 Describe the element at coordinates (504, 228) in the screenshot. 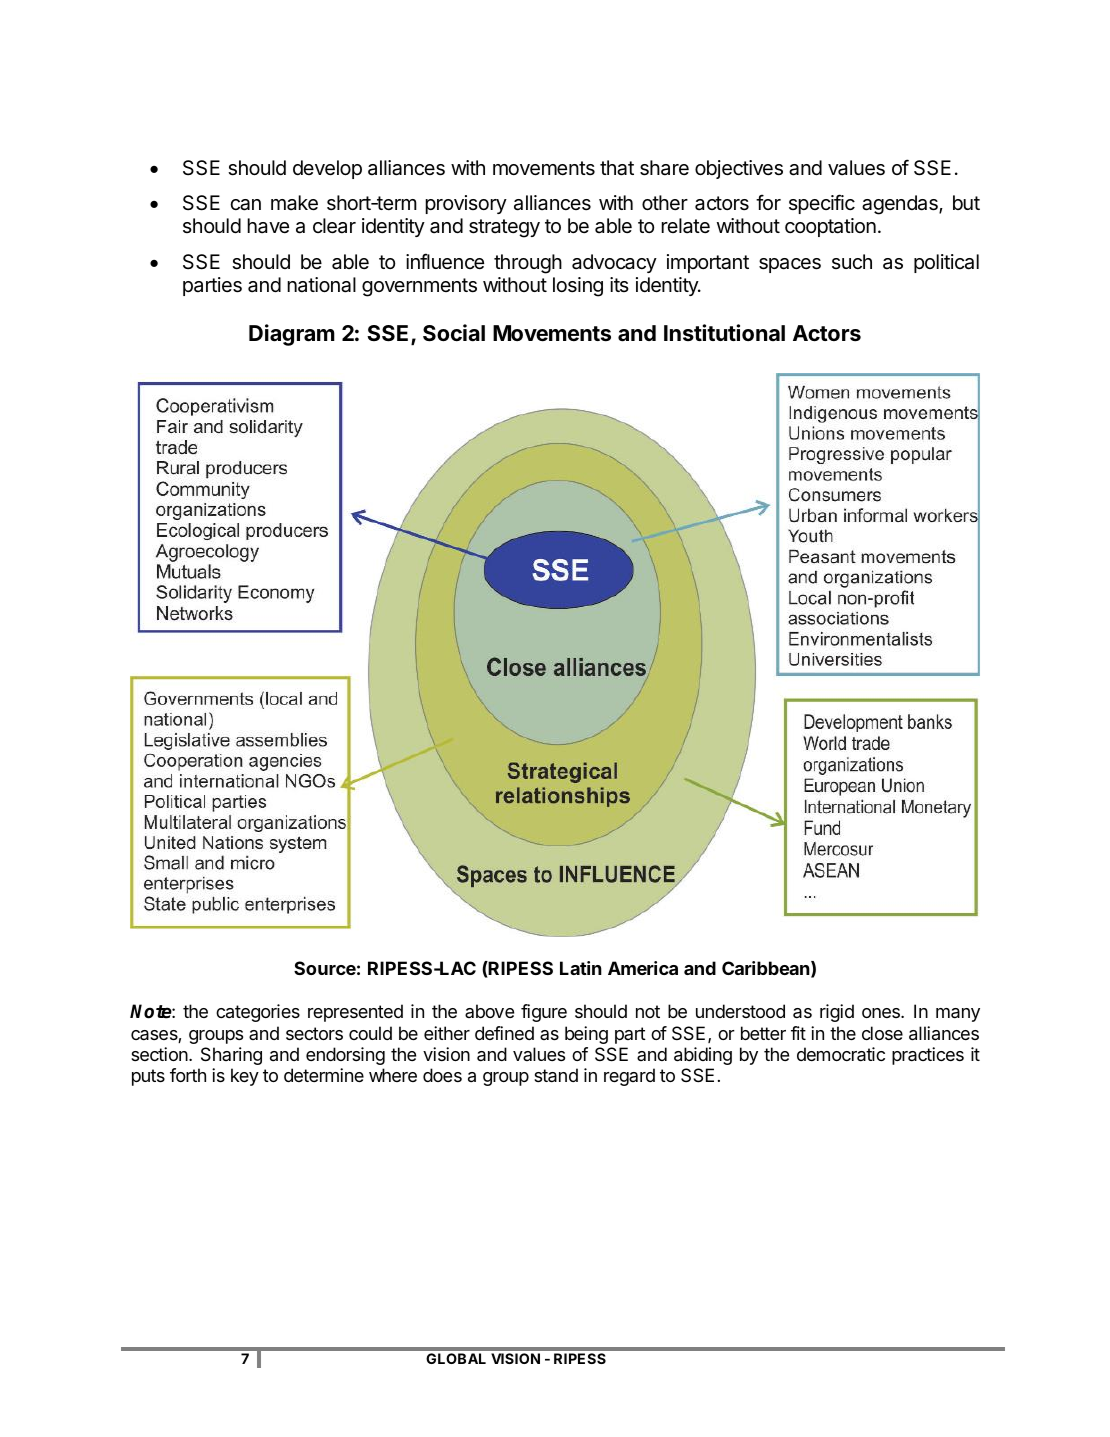

I see `strategy` at that location.
